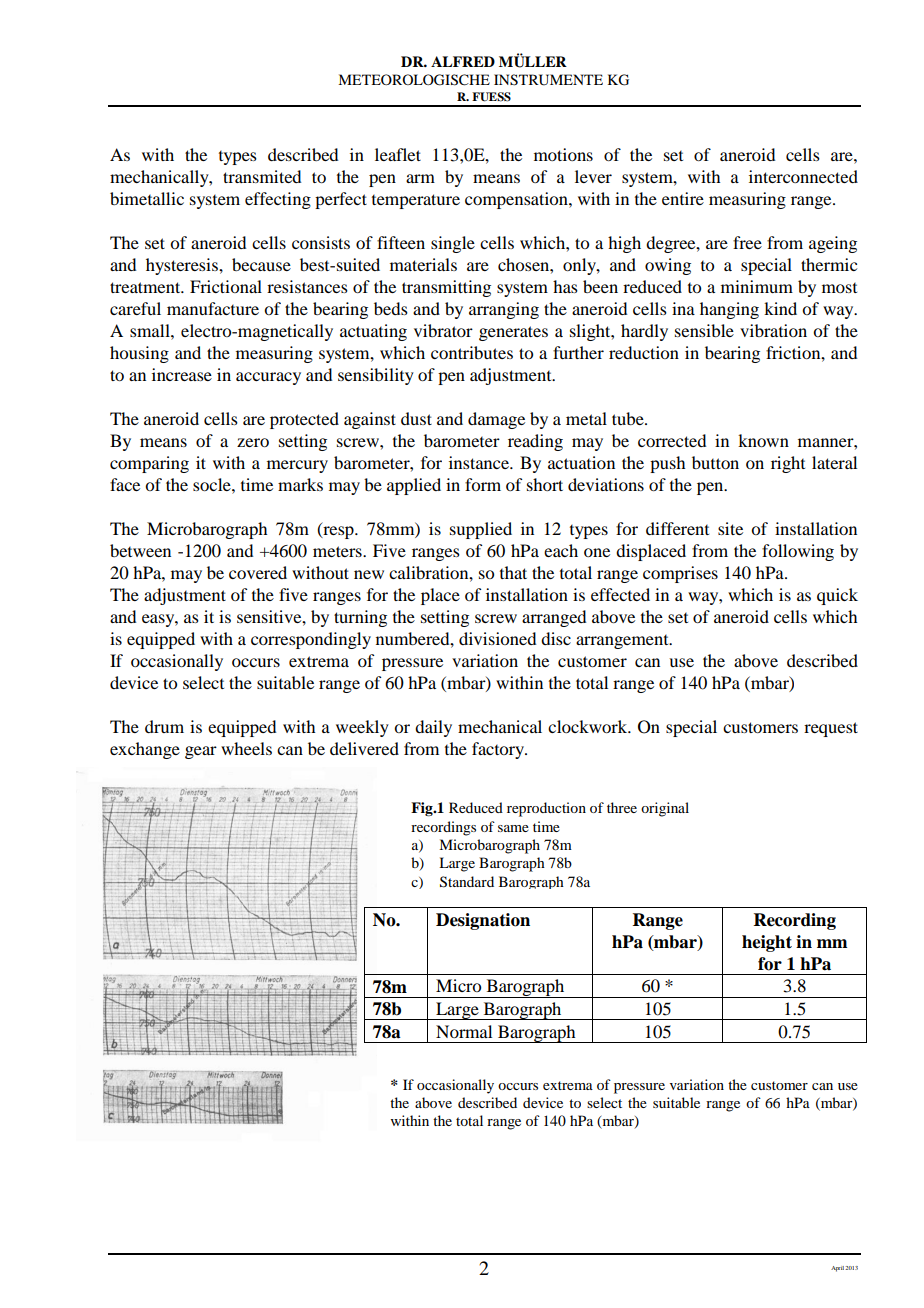  What do you see at coordinates (464, 1031) in the screenshot?
I see `Normal` at bounding box center [464, 1031].
